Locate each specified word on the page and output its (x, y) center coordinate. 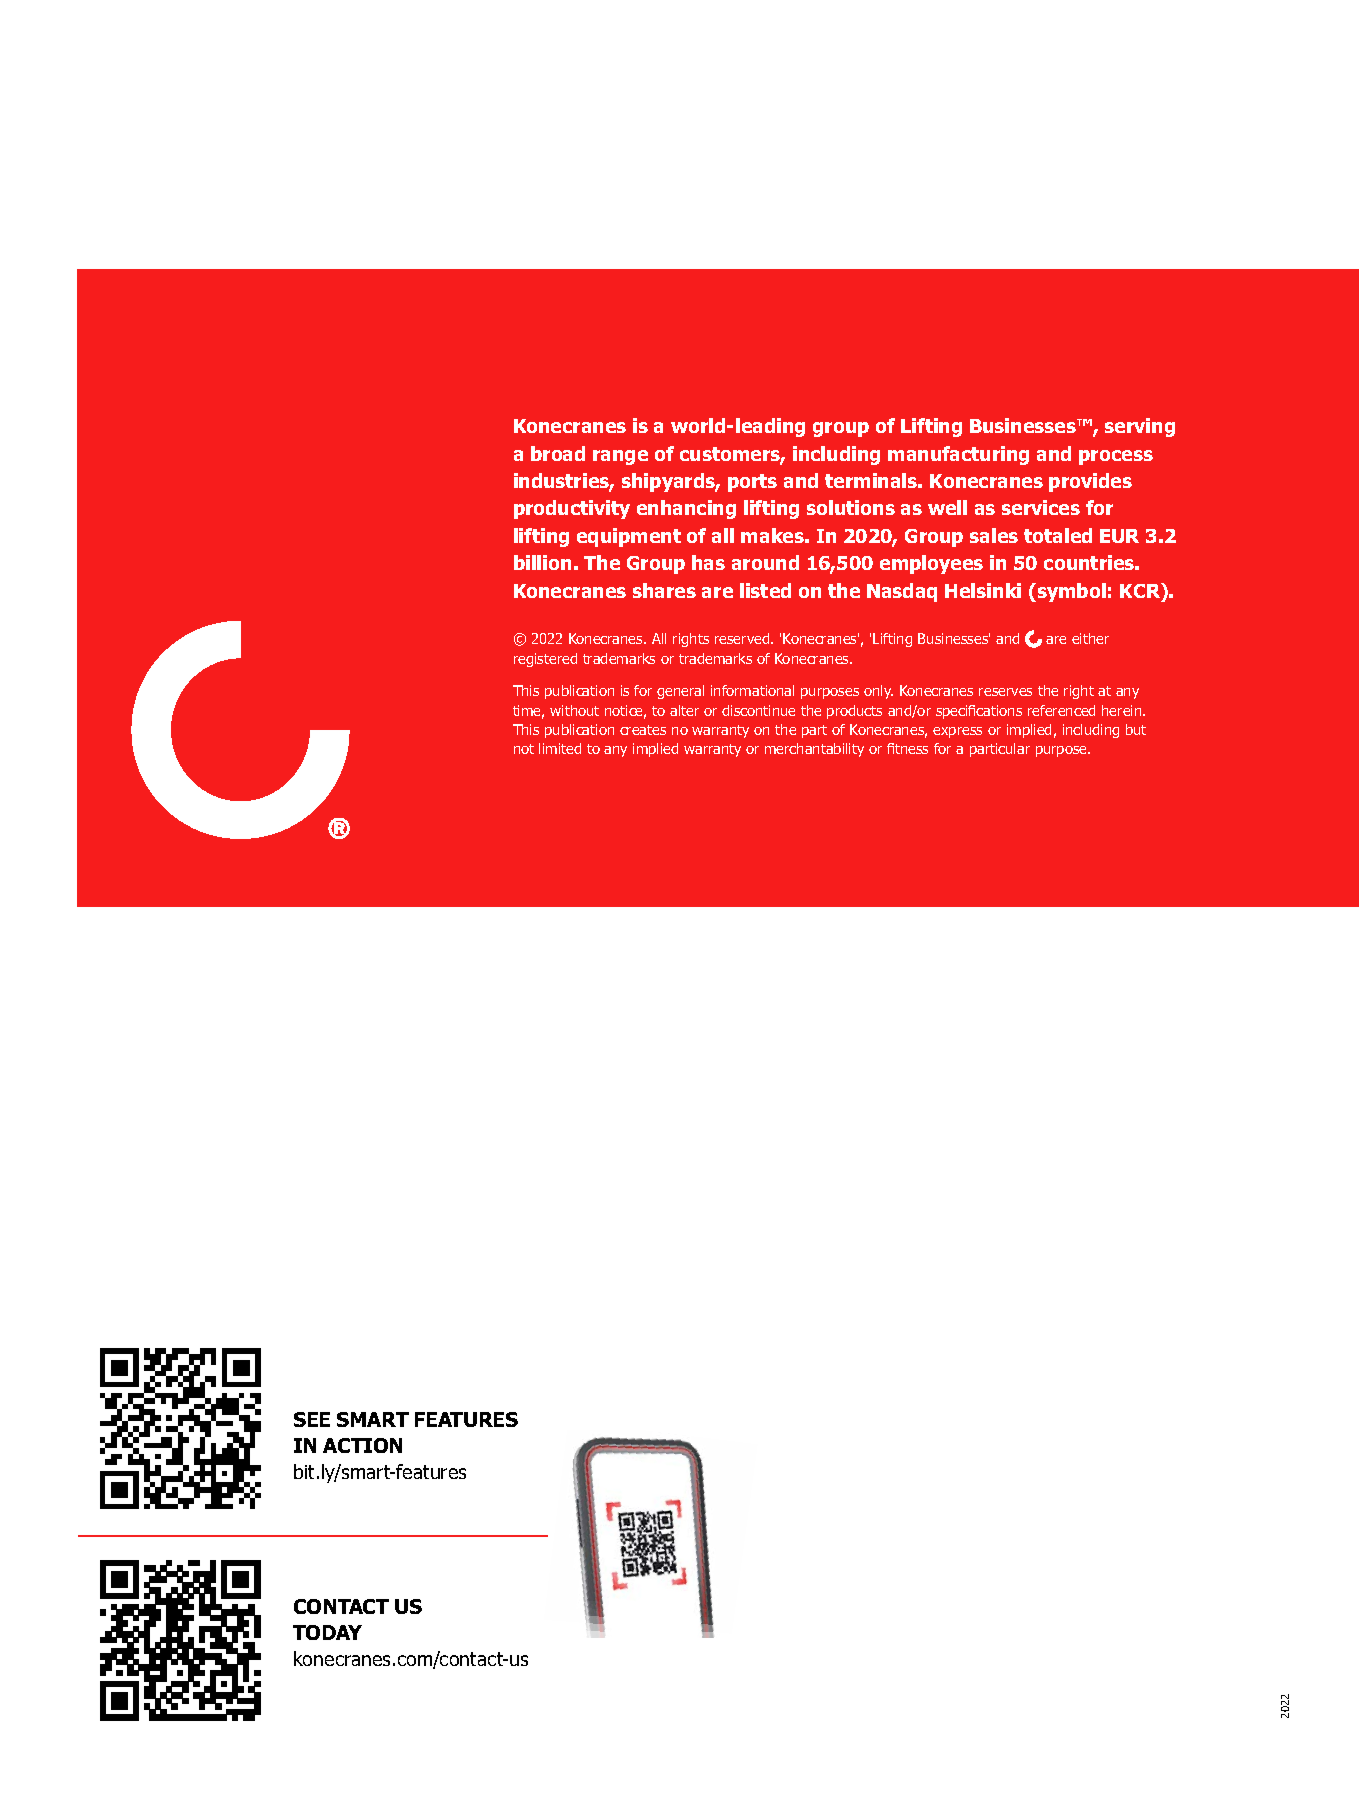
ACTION (362, 1445)
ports (752, 483)
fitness (907, 748)
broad (558, 453)
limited (560, 748)
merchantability (814, 750)
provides (1090, 482)
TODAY (327, 1632)
